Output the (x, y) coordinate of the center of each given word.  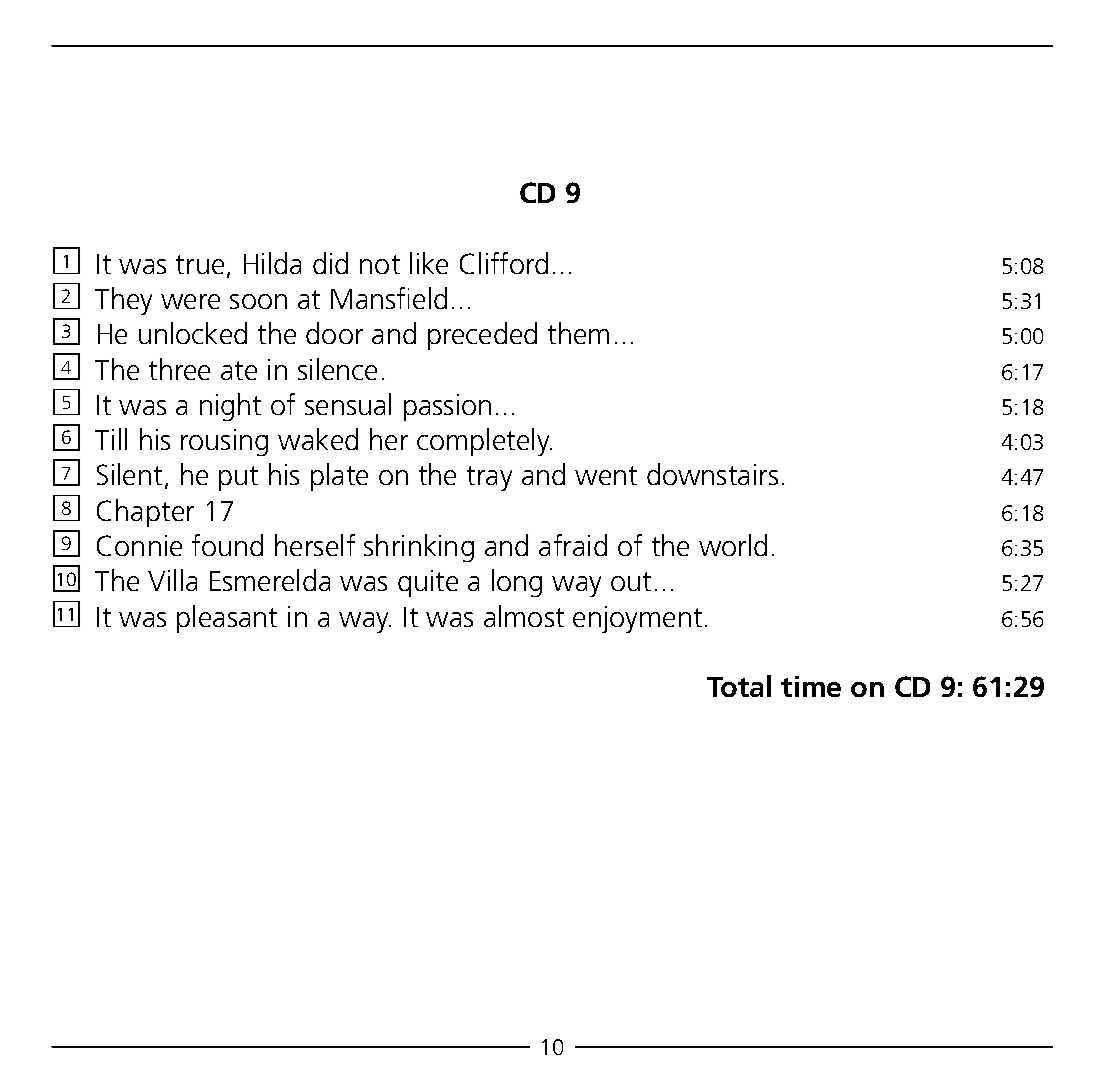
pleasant (227, 619)
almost (524, 616)
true (200, 264)
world (733, 545)
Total (739, 686)
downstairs (712, 474)
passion (447, 407)
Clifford (504, 263)
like (429, 263)
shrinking (419, 548)
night (230, 407)
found (227, 545)
